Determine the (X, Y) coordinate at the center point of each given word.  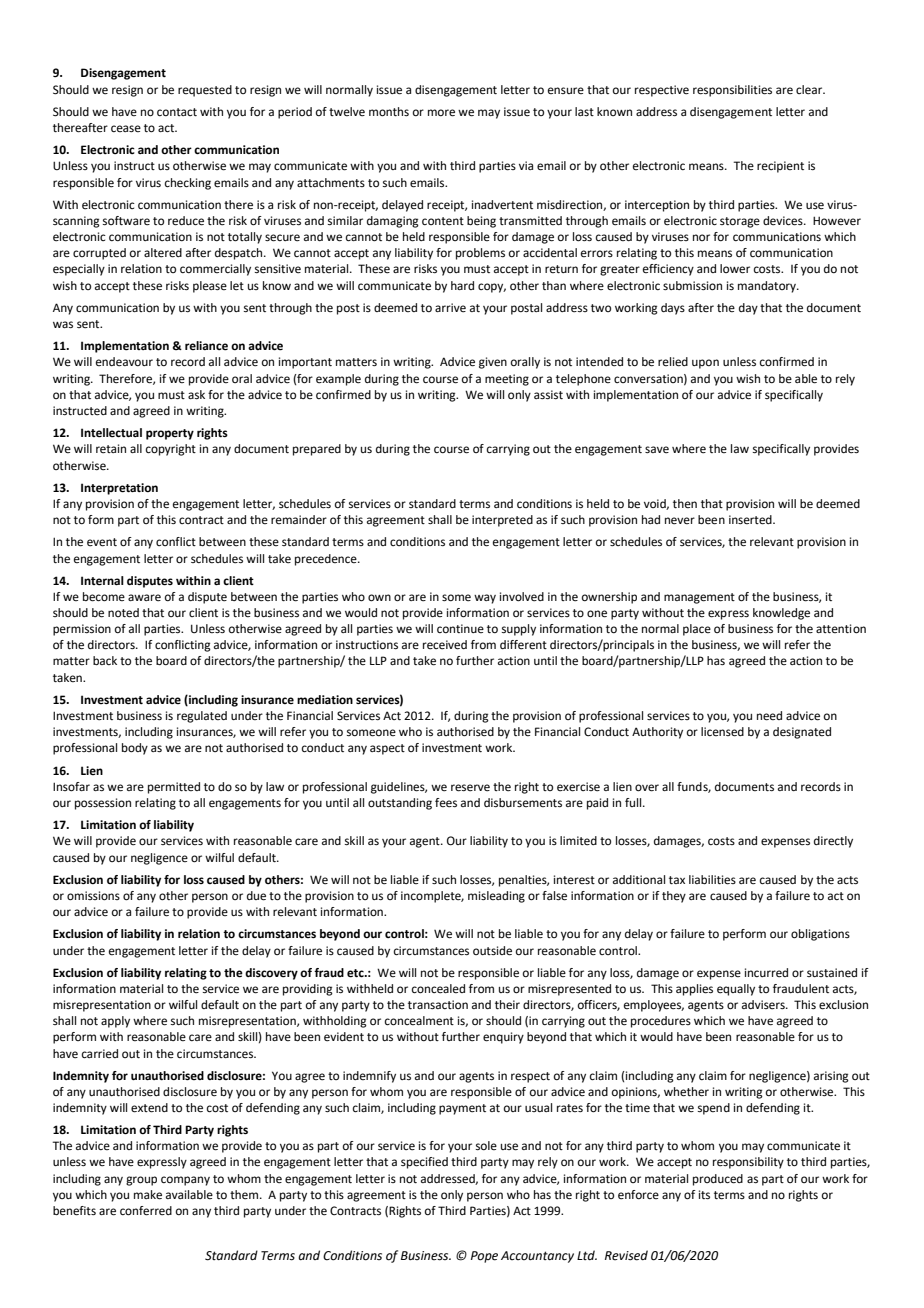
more (441, 113)
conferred (146, 1211)
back (105, 660)
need (769, 716)
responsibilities (732, 91)
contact (177, 112)
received (445, 645)
